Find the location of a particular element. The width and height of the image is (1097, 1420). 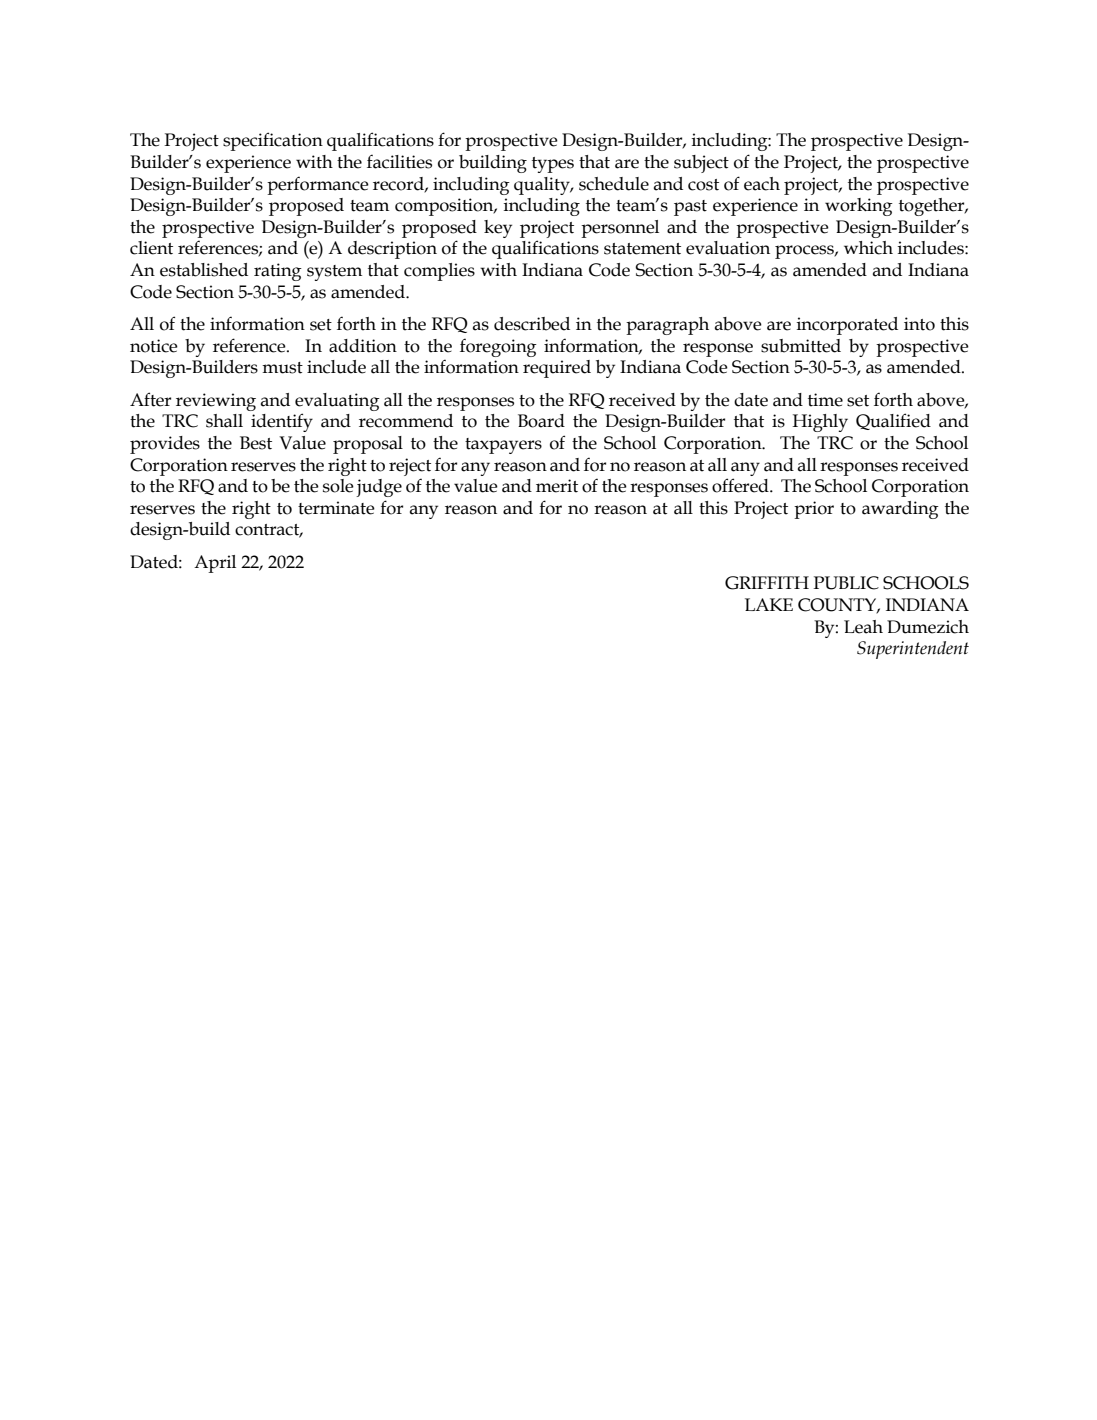

LAKE is located at coordinates (769, 604).
